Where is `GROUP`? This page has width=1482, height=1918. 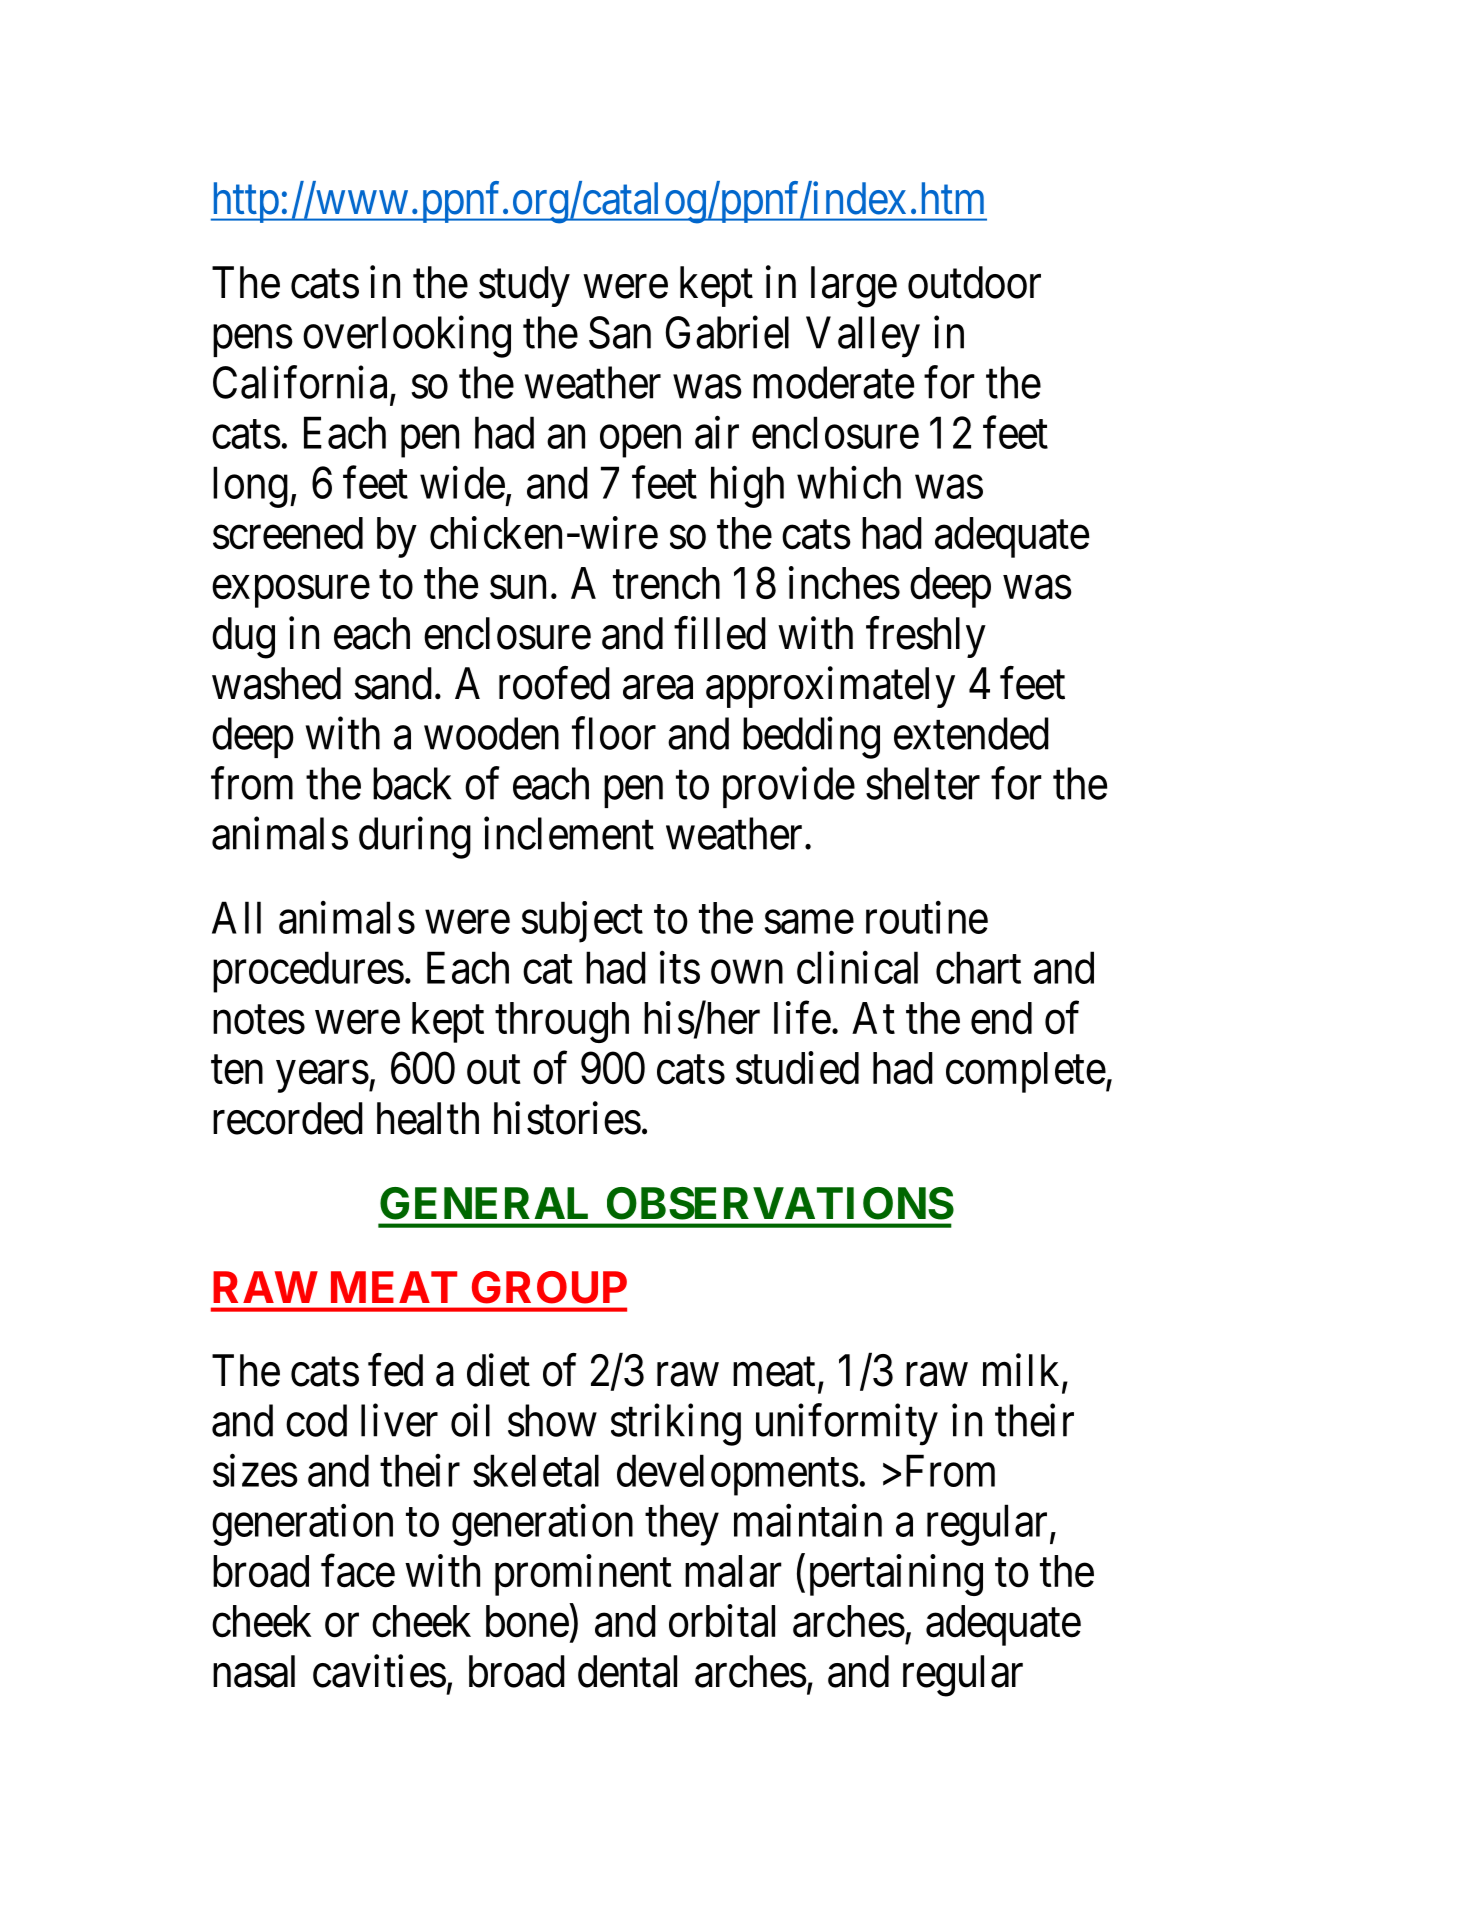 GROUP is located at coordinates (549, 1287).
